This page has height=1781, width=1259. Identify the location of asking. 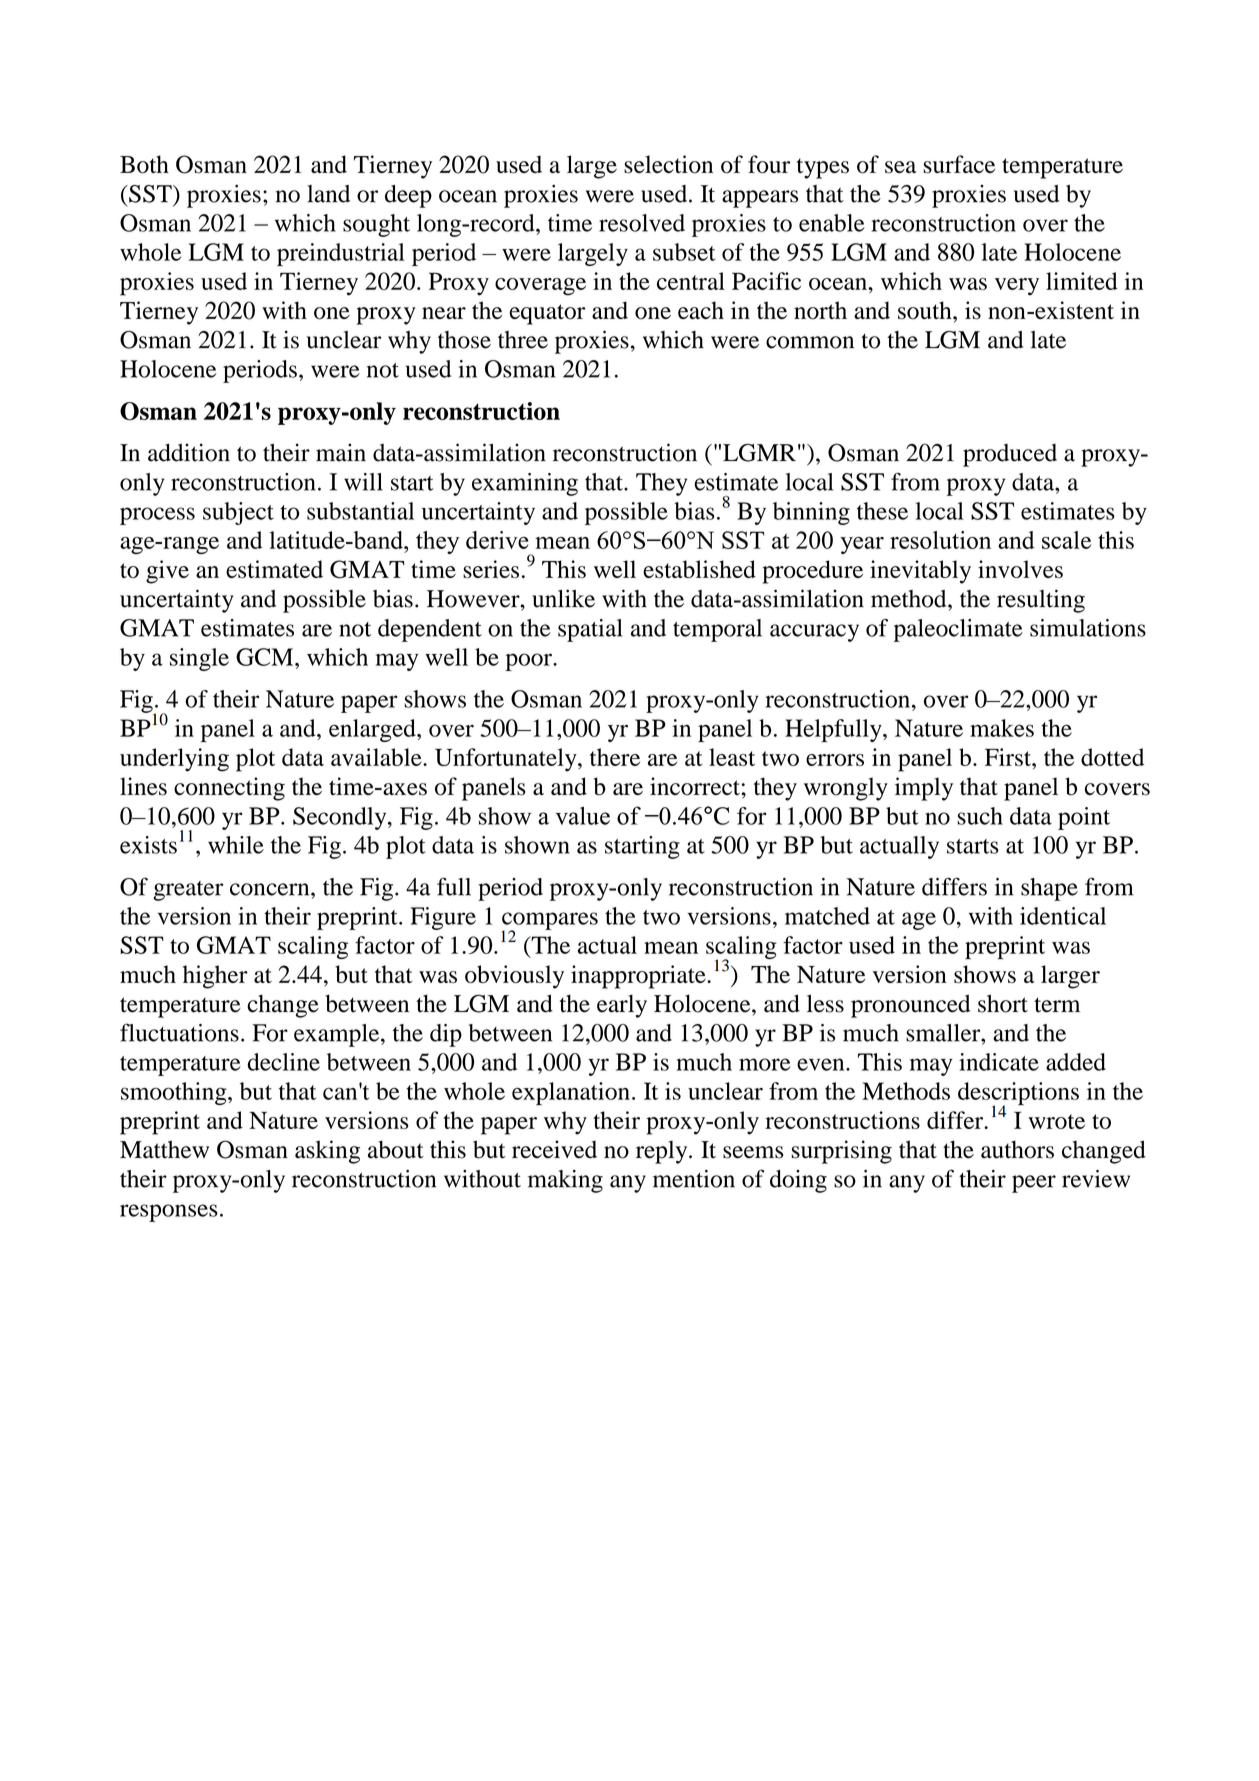
(327, 1152).
